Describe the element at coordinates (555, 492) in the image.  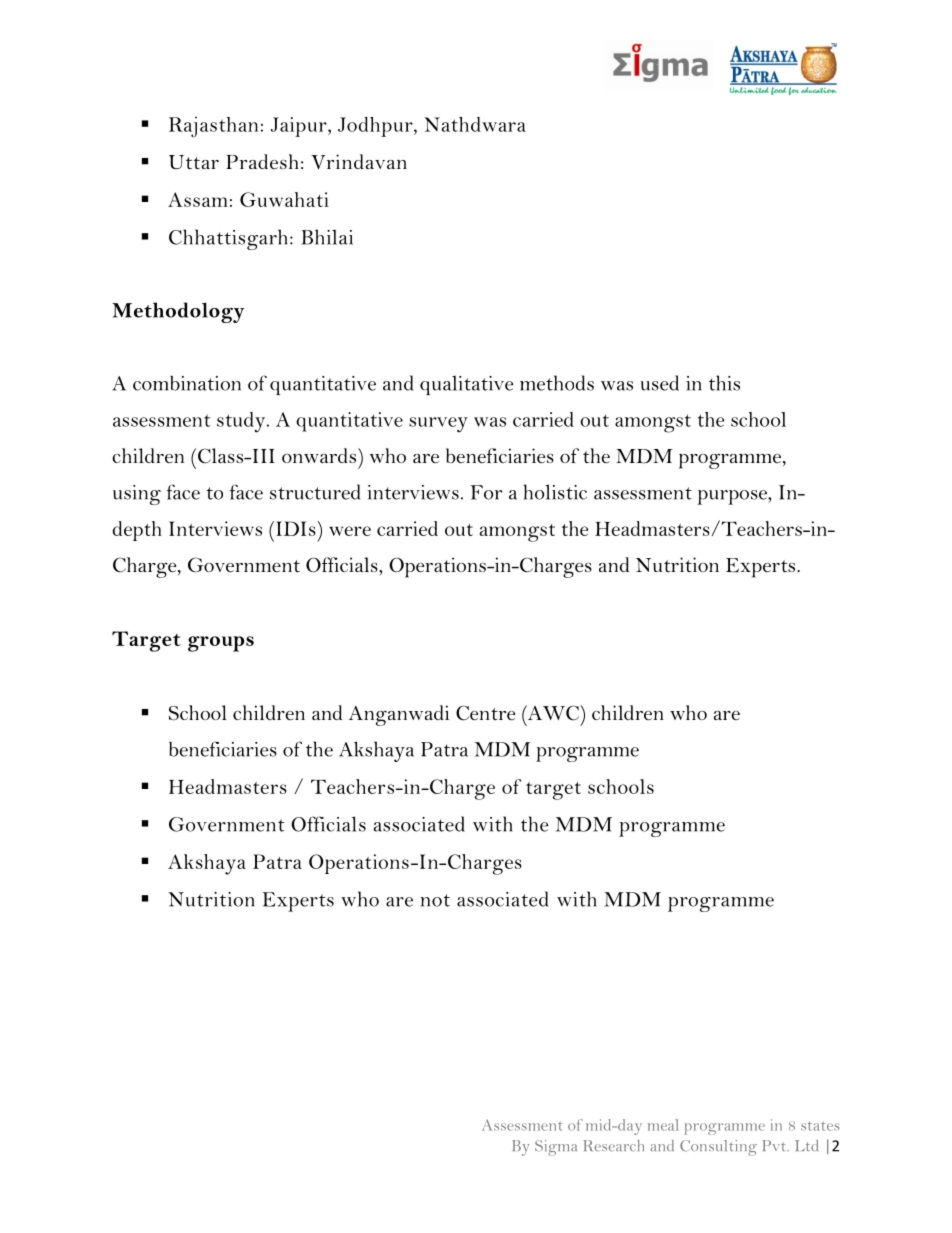
I see `holistic` at that location.
